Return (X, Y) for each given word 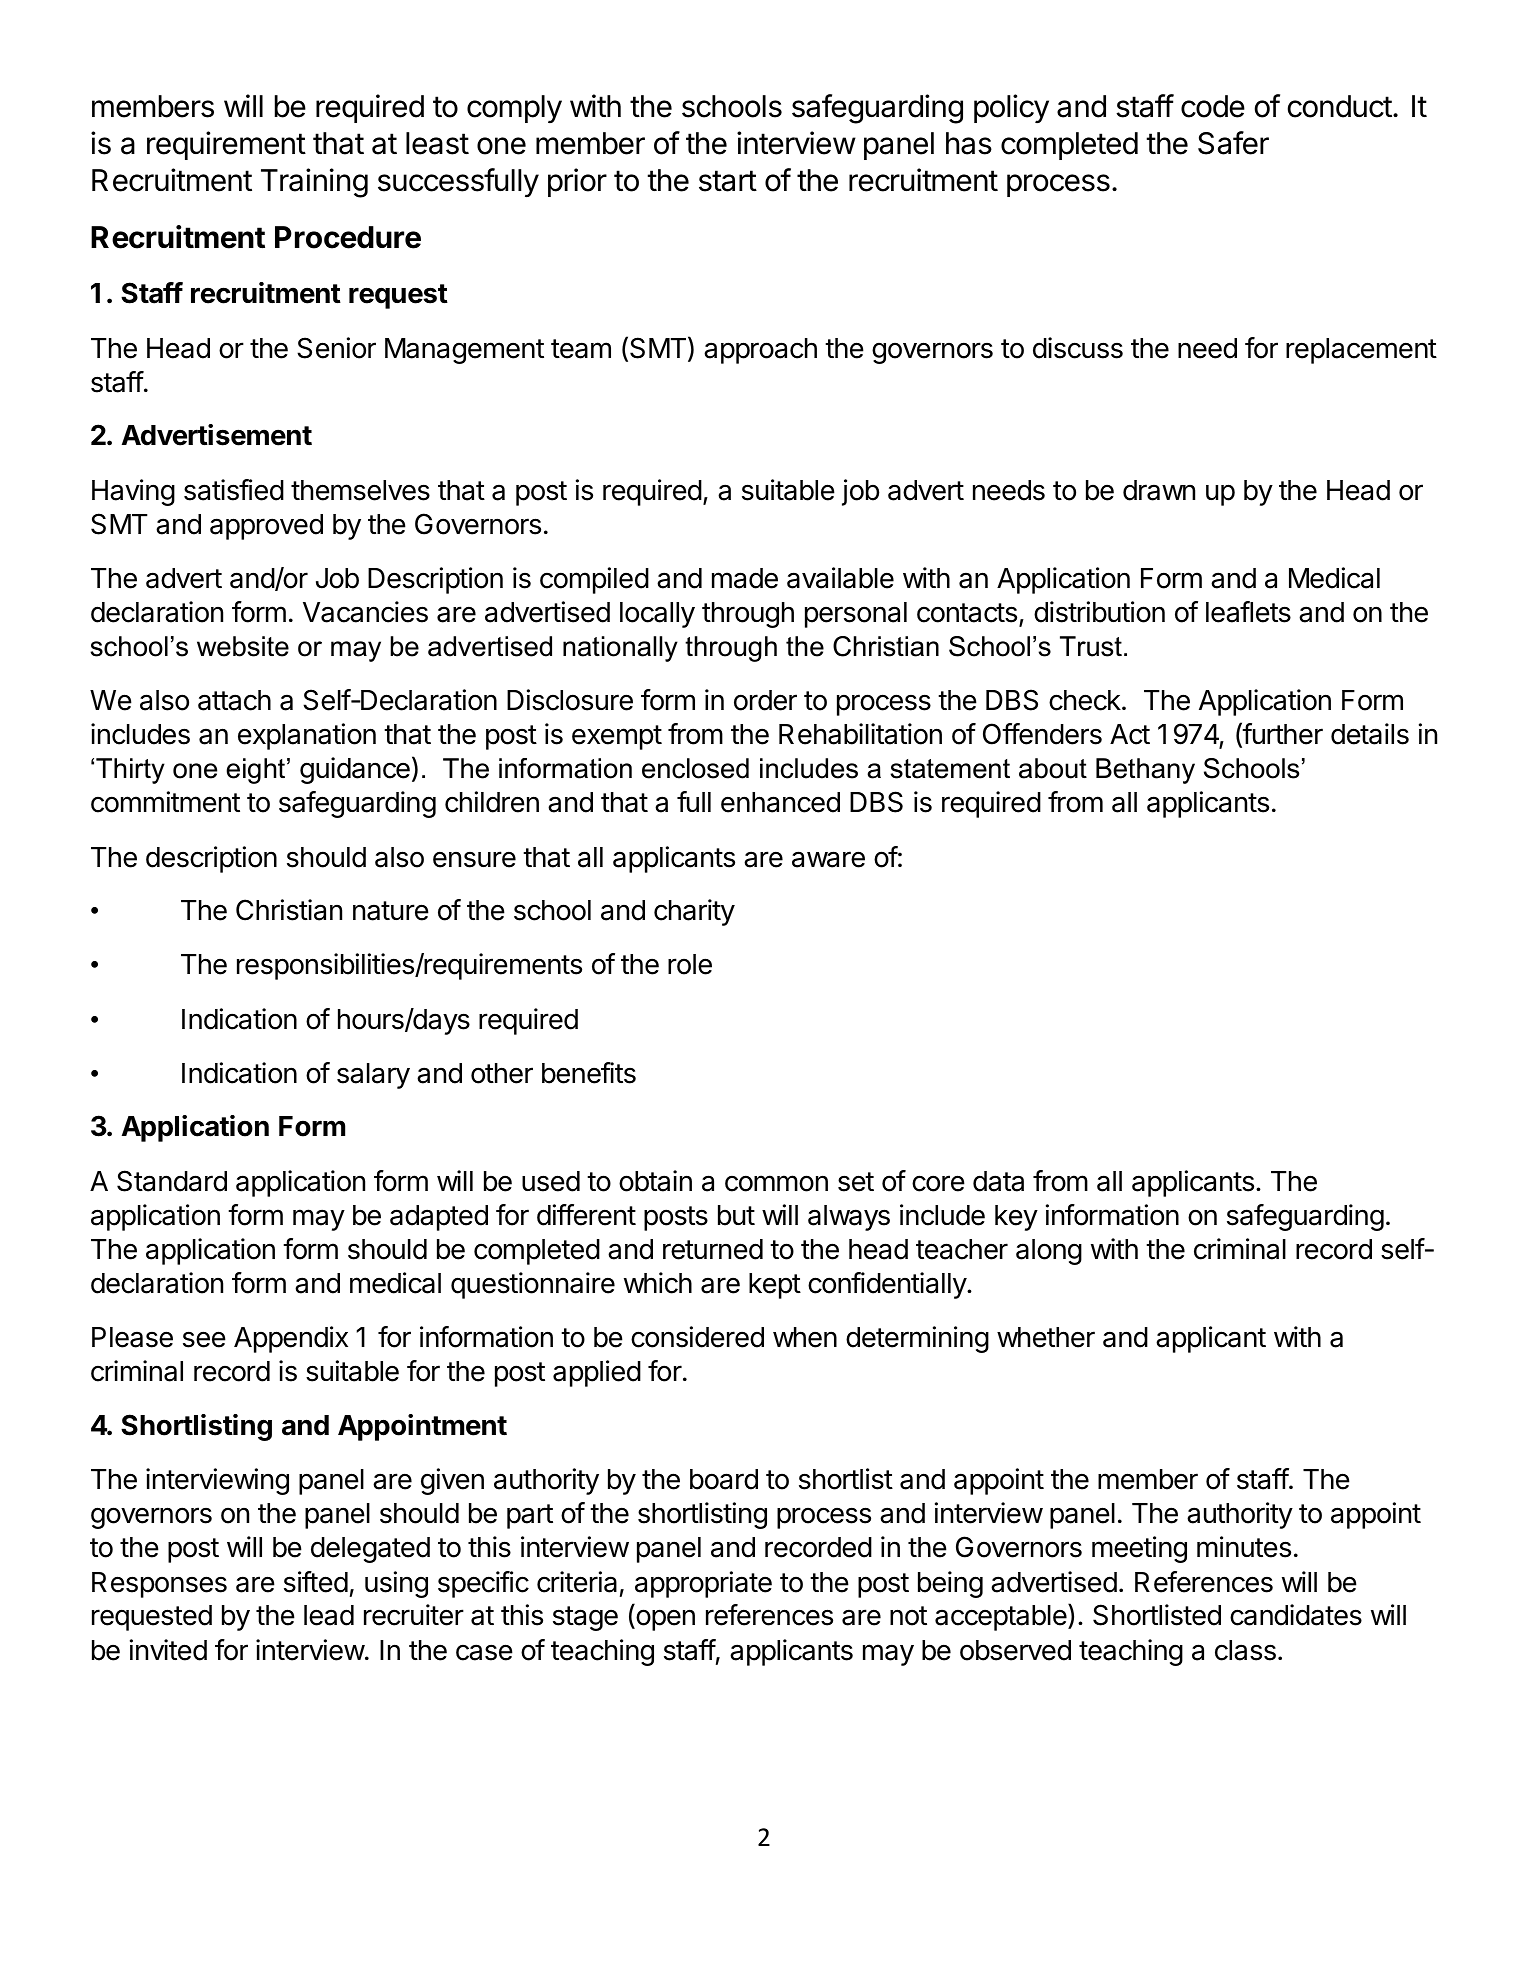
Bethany (1145, 771)
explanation (307, 736)
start (728, 181)
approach (760, 351)
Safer (1233, 143)
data (998, 1181)
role (690, 964)
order (765, 700)
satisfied (234, 490)
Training (314, 183)
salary (373, 1076)
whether (1046, 1337)
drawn (1159, 490)
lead (329, 1615)
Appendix (291, 1339)
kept (775, 1286)
